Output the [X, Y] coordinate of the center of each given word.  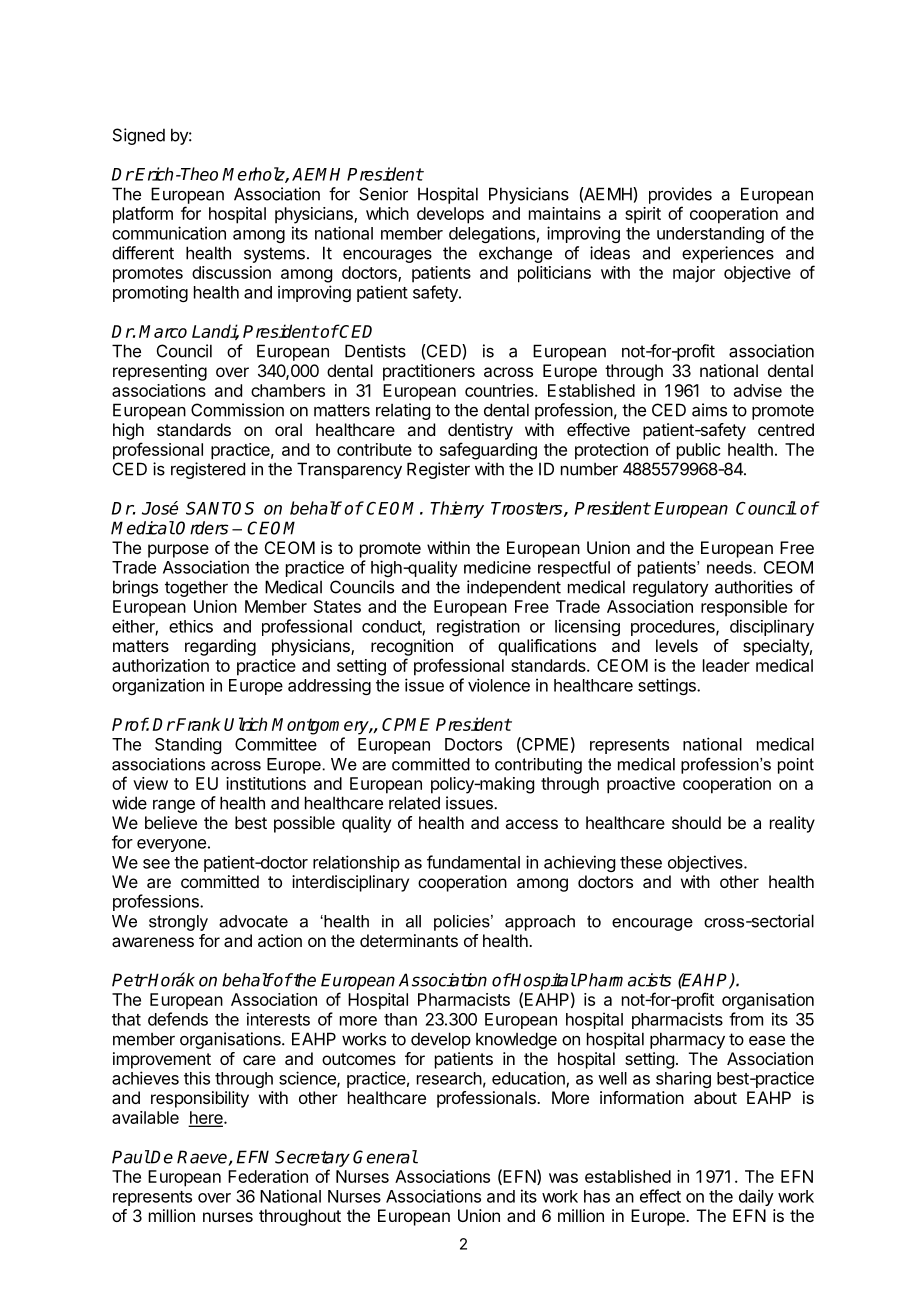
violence [499, 685]
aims [709, 410]
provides [680, 195]
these [641, 862]
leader [726, 665]
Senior [383, 194]
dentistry [480, 431]
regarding [220, 647]
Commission [237, 410]
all [413, 921]
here [206, 1119]
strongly [178, 923]
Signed [139, 136]
